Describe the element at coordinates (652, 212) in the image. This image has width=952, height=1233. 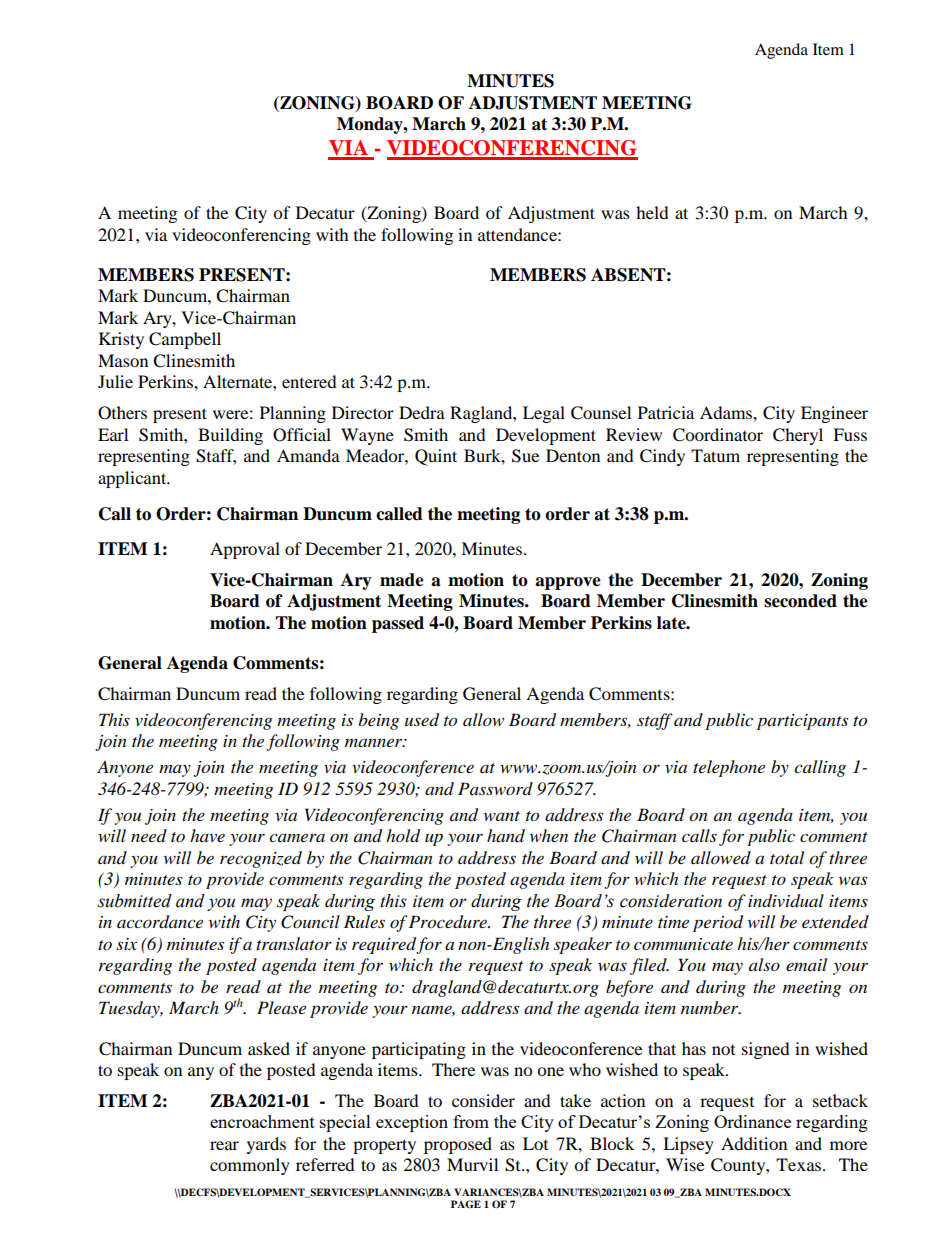
I see `held` at that location.
